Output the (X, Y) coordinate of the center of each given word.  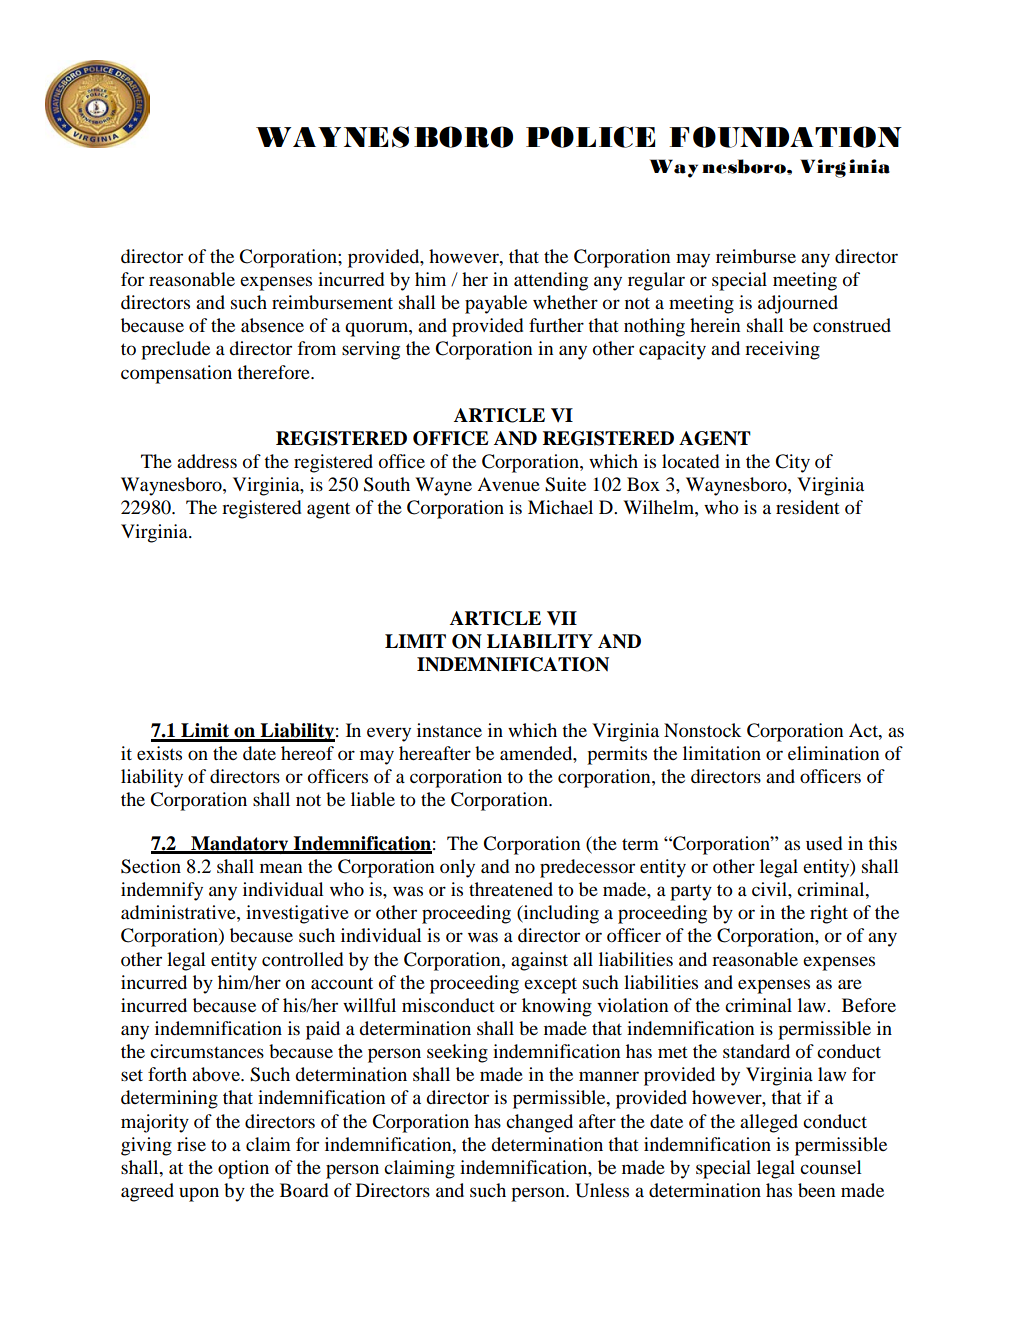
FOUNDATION (785, 137)
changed (539, 1123)
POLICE (590, 137)
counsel (831, 1167)
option (243, 1169)
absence (272, 325)
